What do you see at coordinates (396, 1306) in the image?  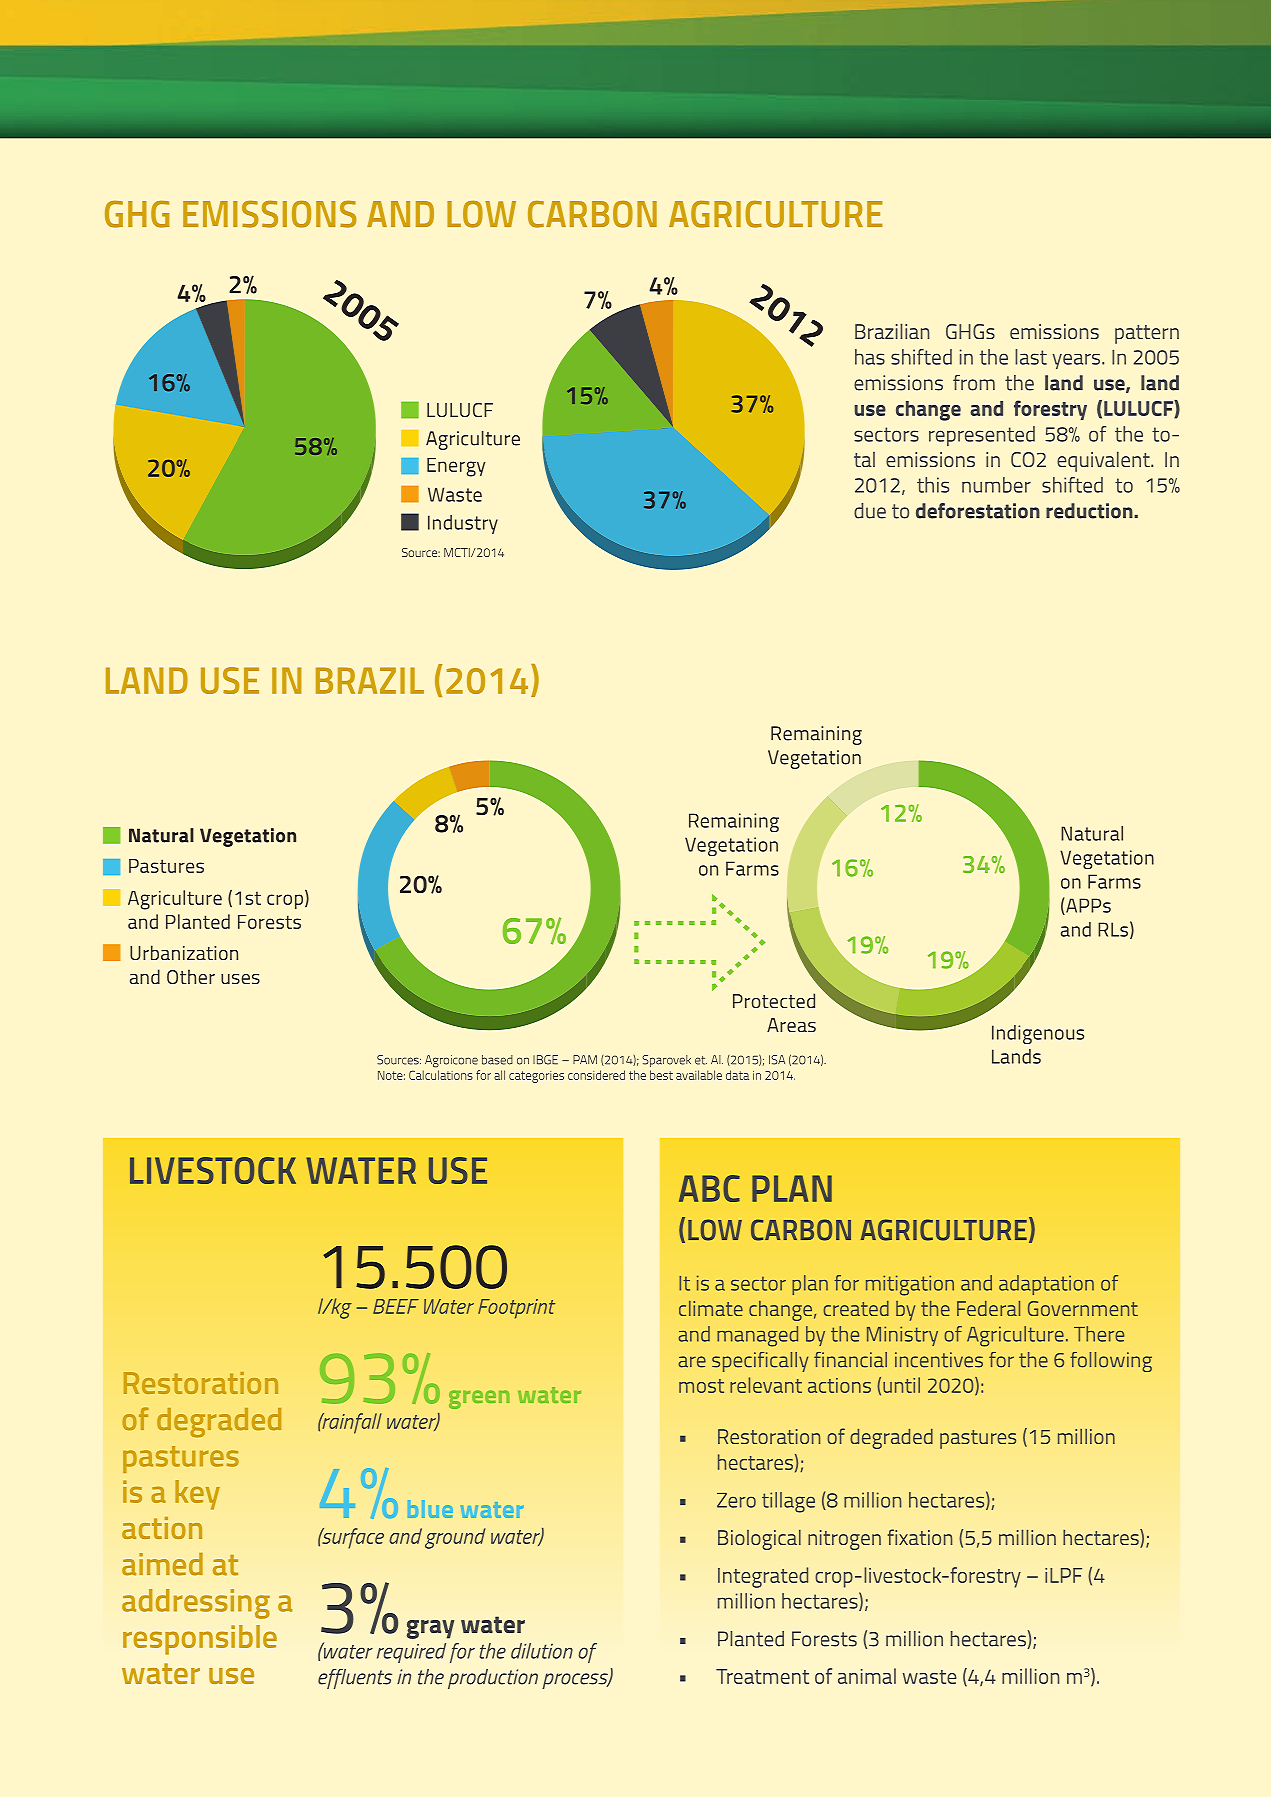 I see `BEEF` at bounding box center [396, 1306].
